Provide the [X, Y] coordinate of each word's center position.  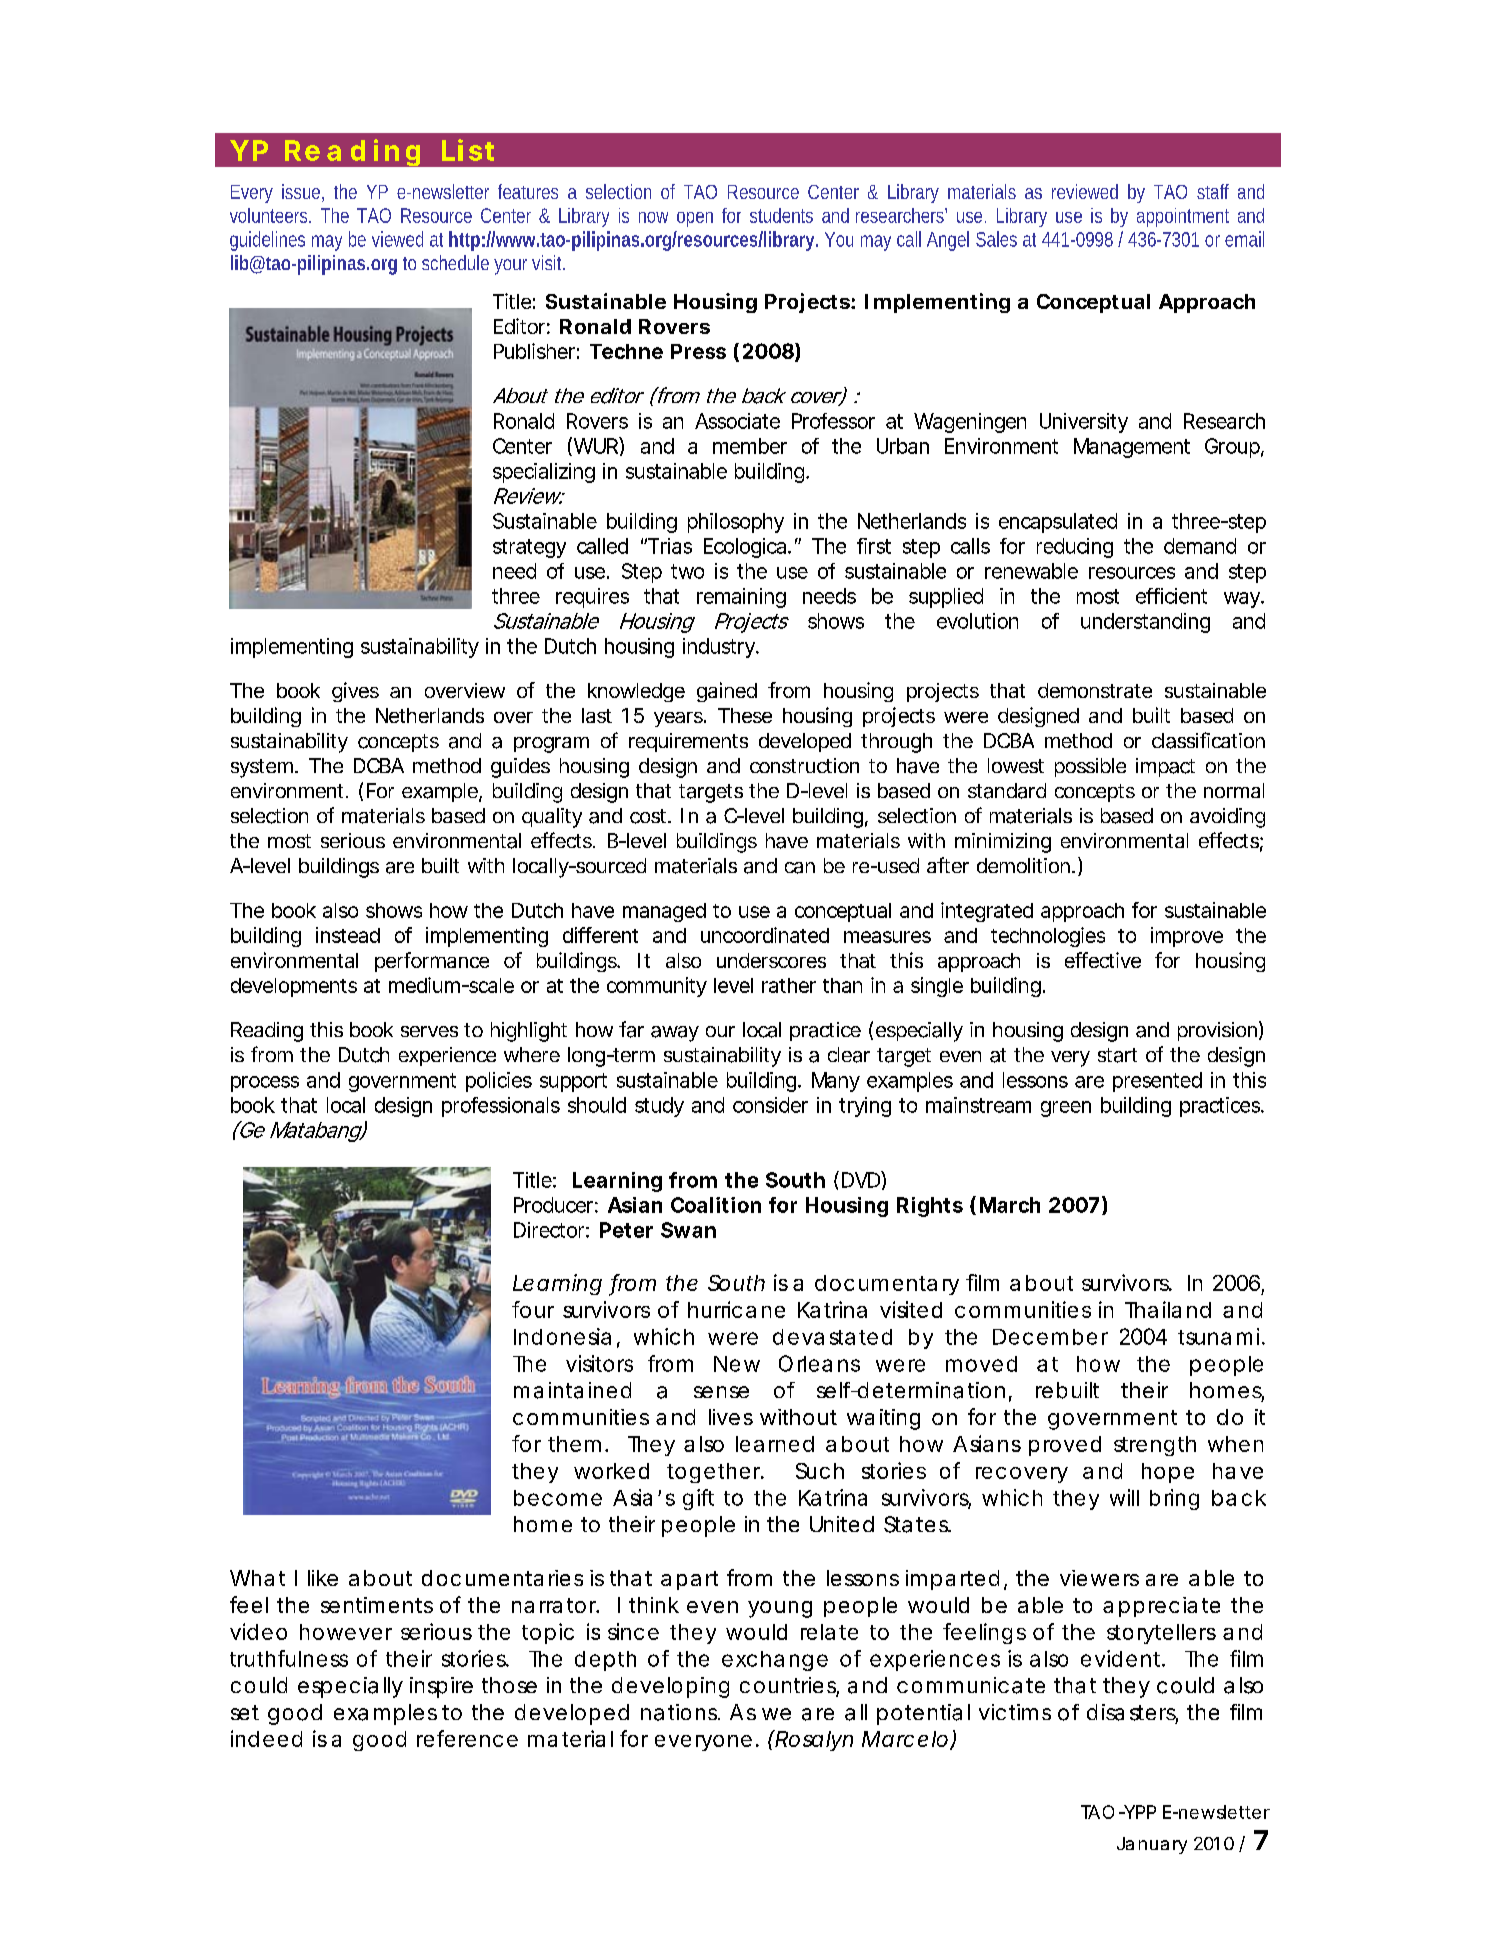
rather [789, 985]
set [245, 1712]
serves [429, 1031]
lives [731, 1417]
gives [355, 692]
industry [719, 648]
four [533, 1309]
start [1117, 1055]
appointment [1183, 217]
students [781, 215]
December [1050, 1337]
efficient [1171, 596]
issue [301, 191]
